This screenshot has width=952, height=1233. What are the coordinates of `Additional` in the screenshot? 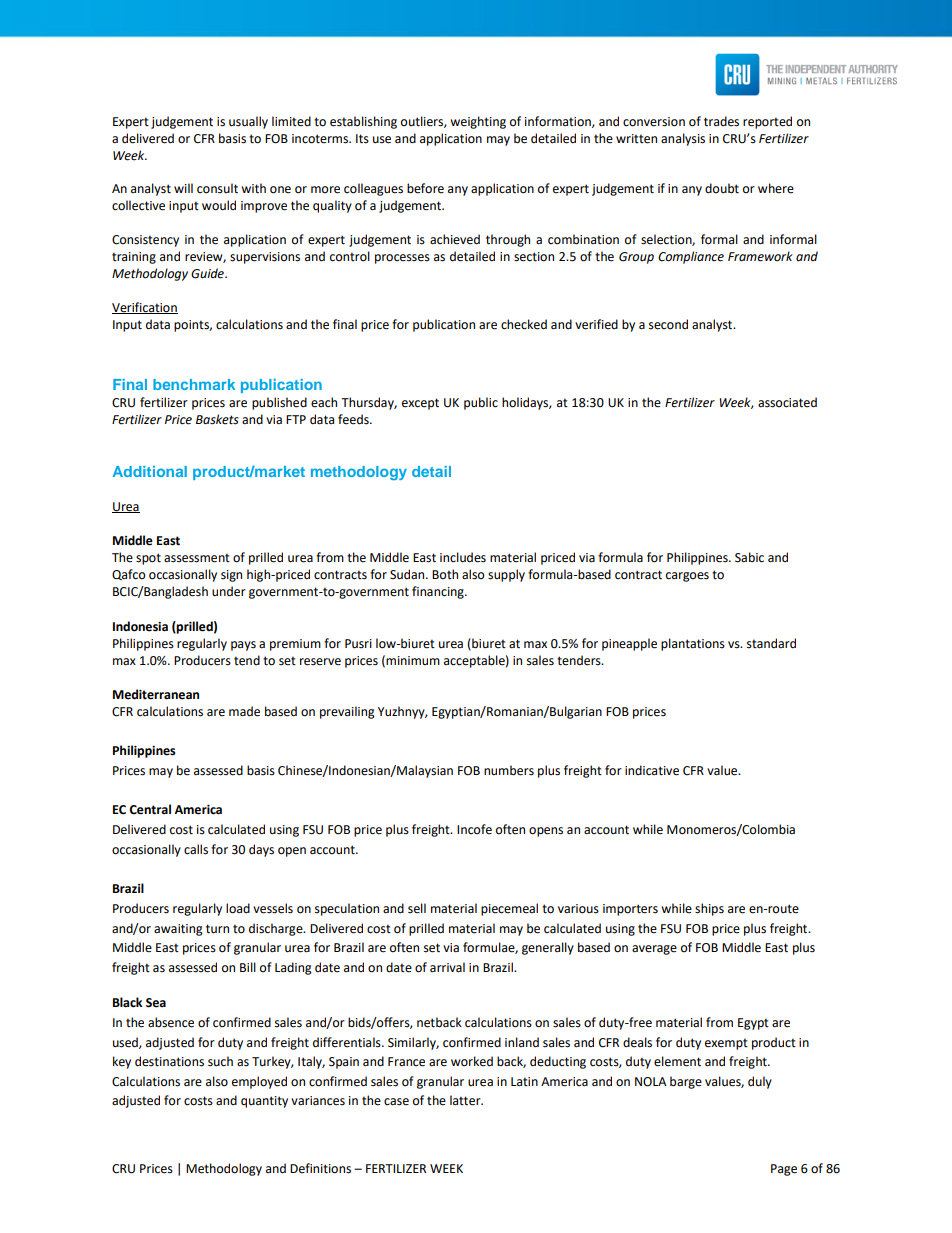 It's located at (150, 471).
